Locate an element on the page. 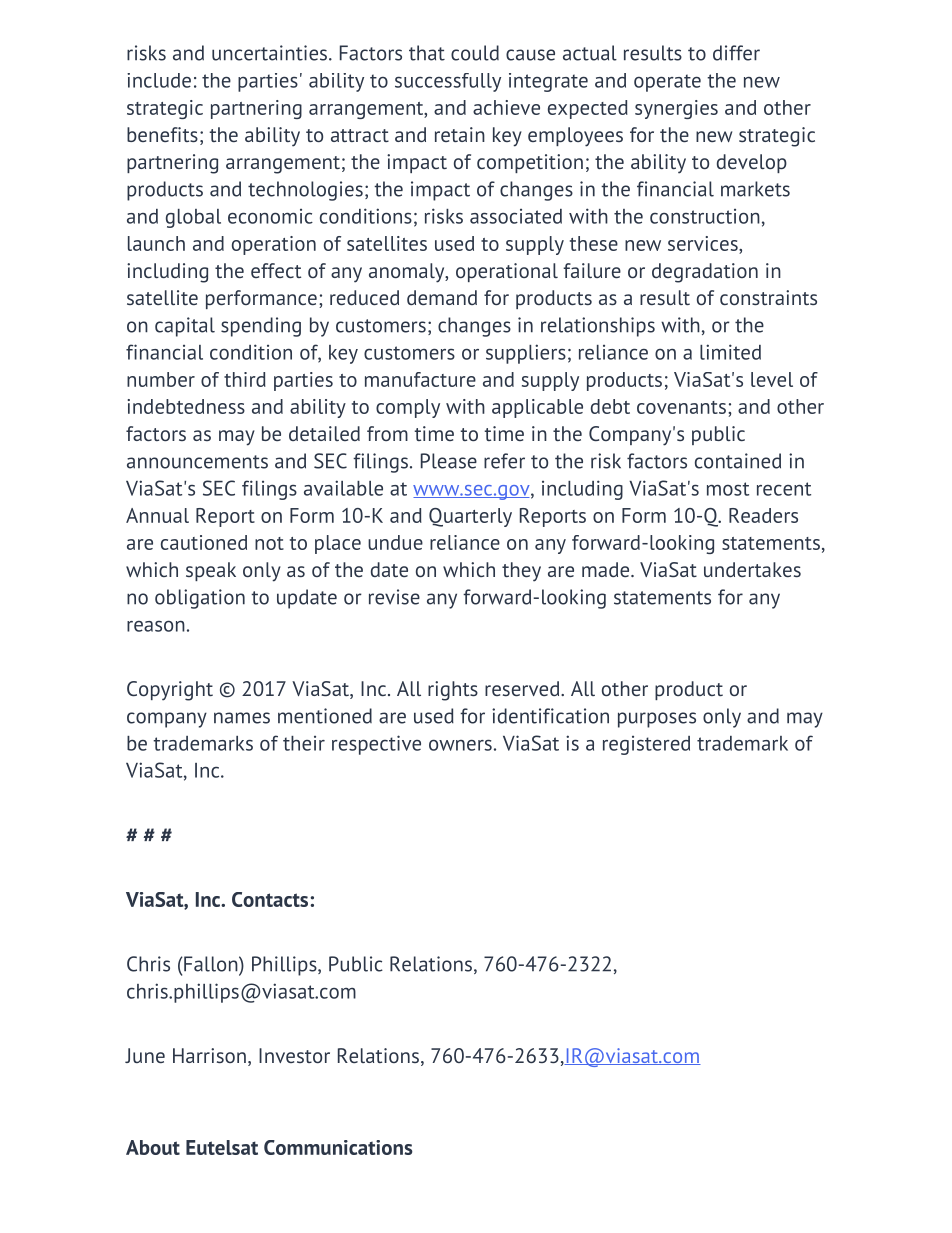  limited is located at coordinates (730, 352).
